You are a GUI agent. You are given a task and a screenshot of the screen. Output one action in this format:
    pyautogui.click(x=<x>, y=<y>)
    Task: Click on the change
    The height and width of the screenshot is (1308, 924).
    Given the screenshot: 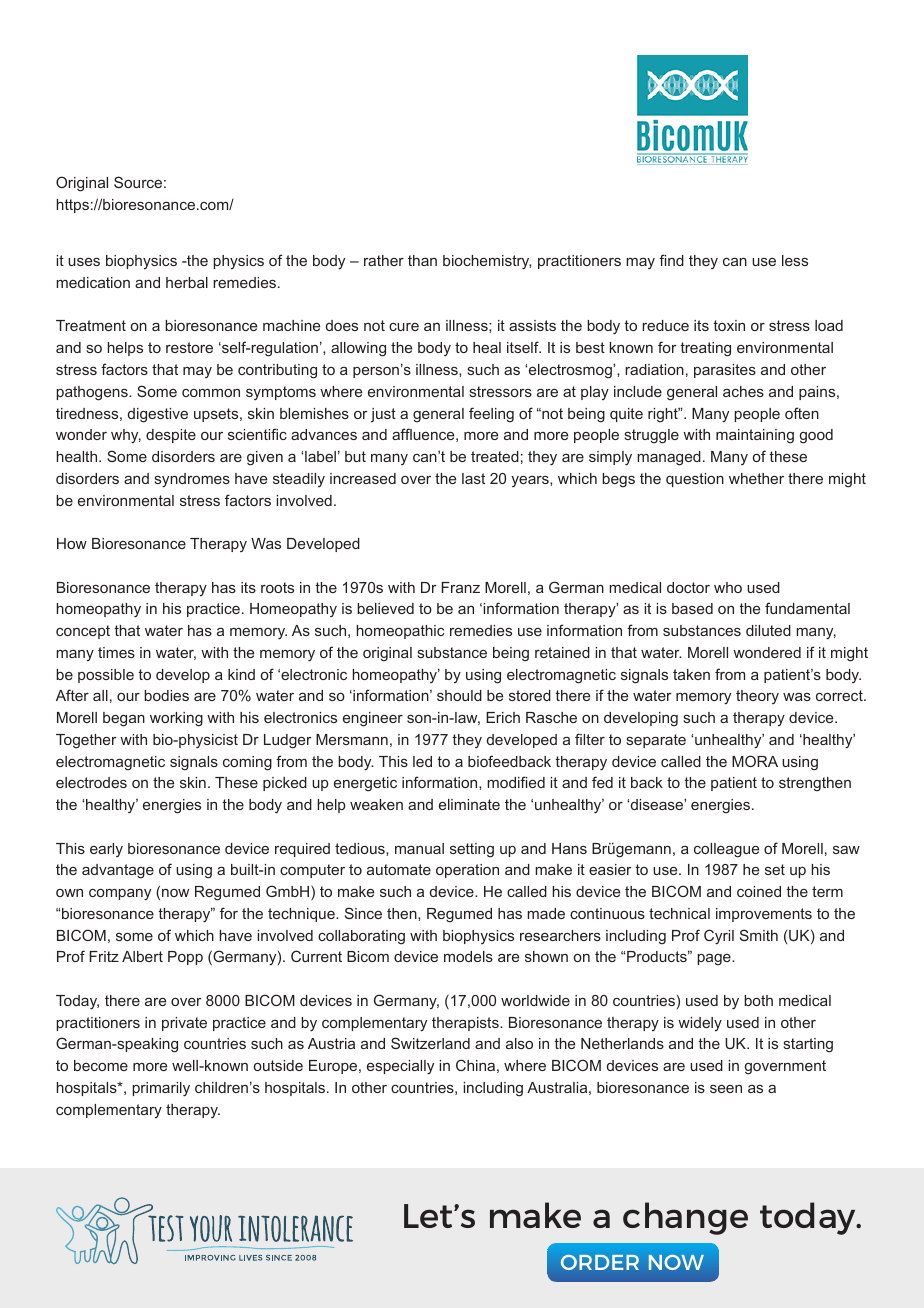 What is the action you would take?
    pyautogui.click(x=685, y=1218)
